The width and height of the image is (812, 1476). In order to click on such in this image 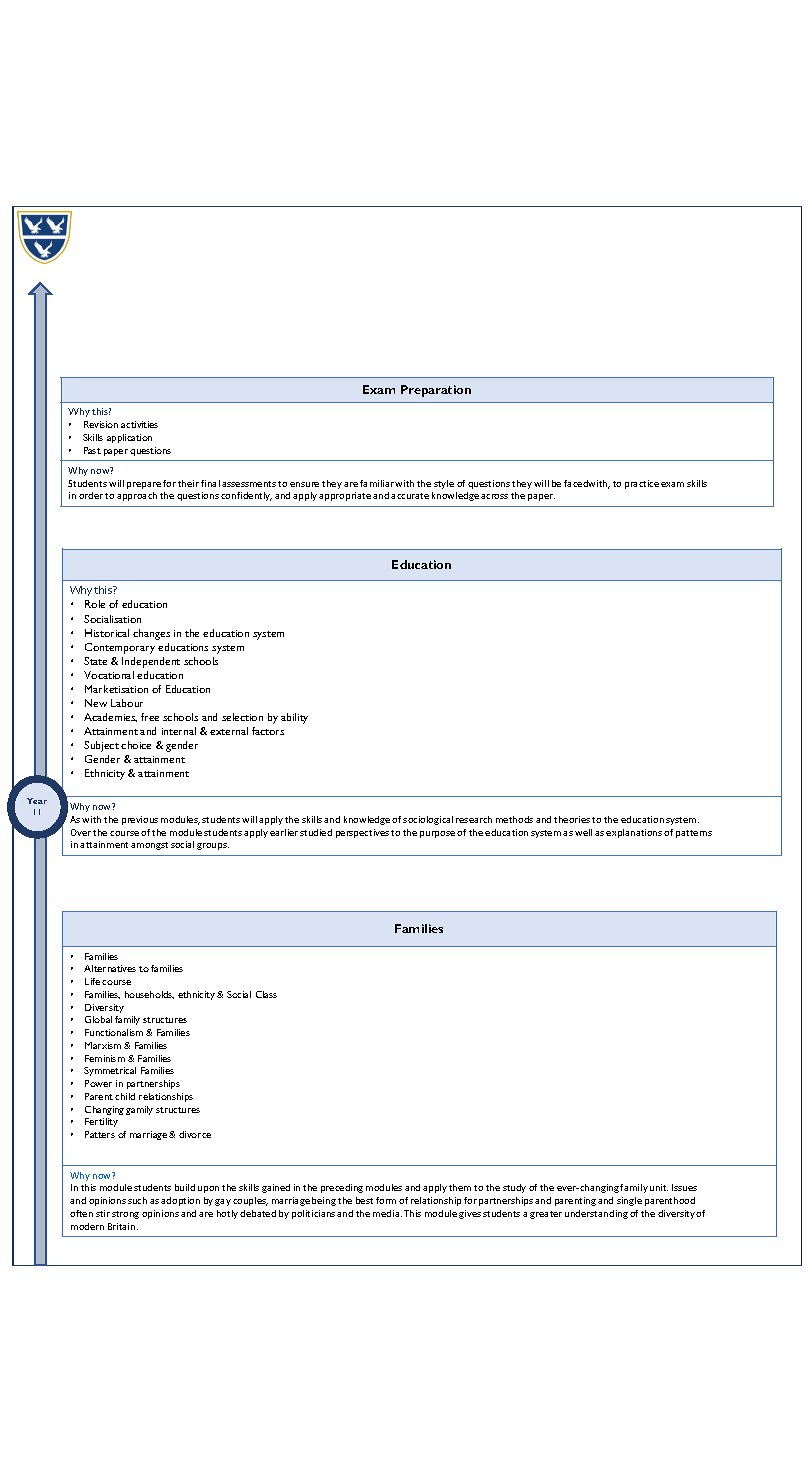, I will do `click(137, 1200)`.
